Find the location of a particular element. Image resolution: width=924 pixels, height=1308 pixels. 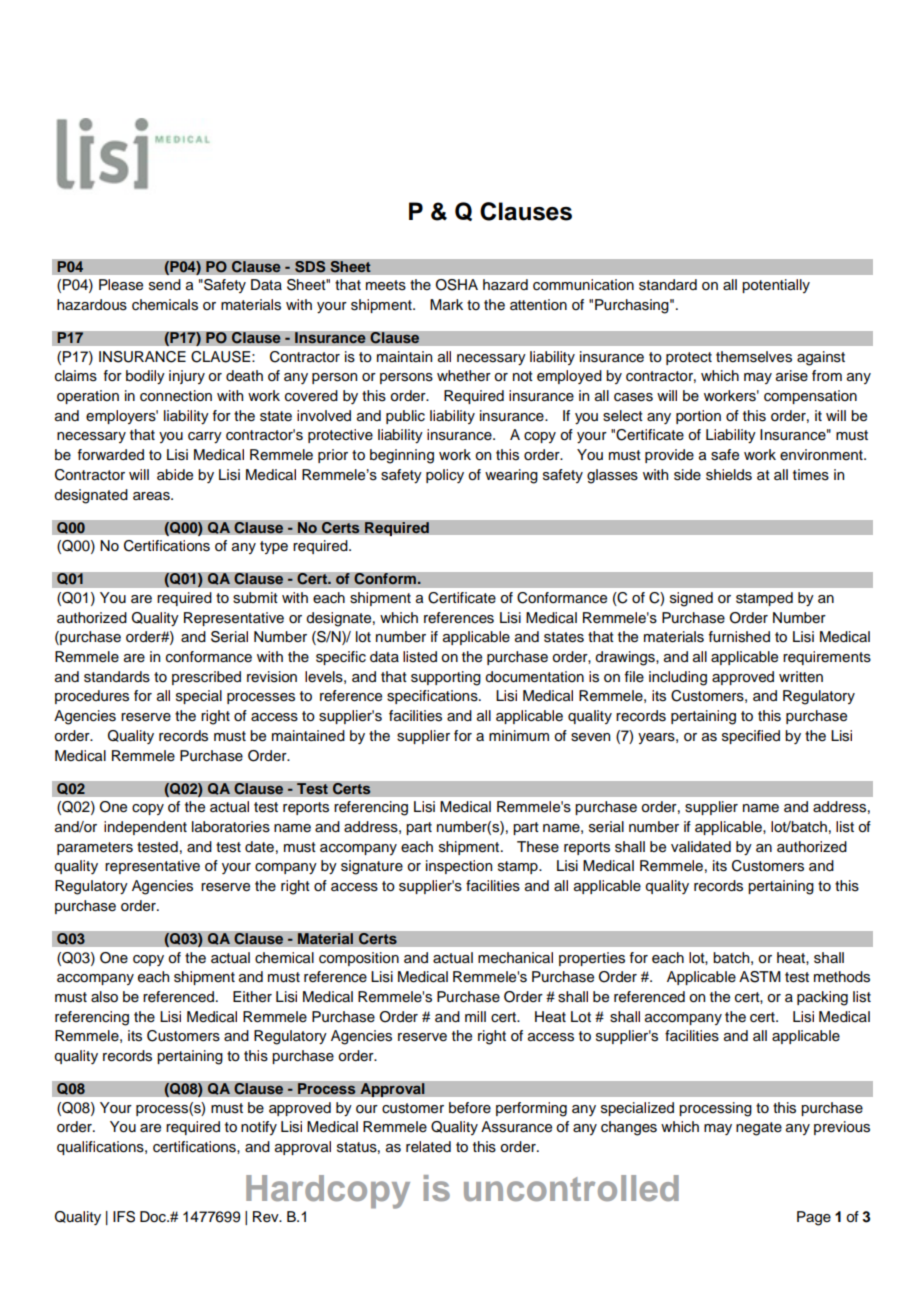

Mark is located at coordinates (446, 305).
